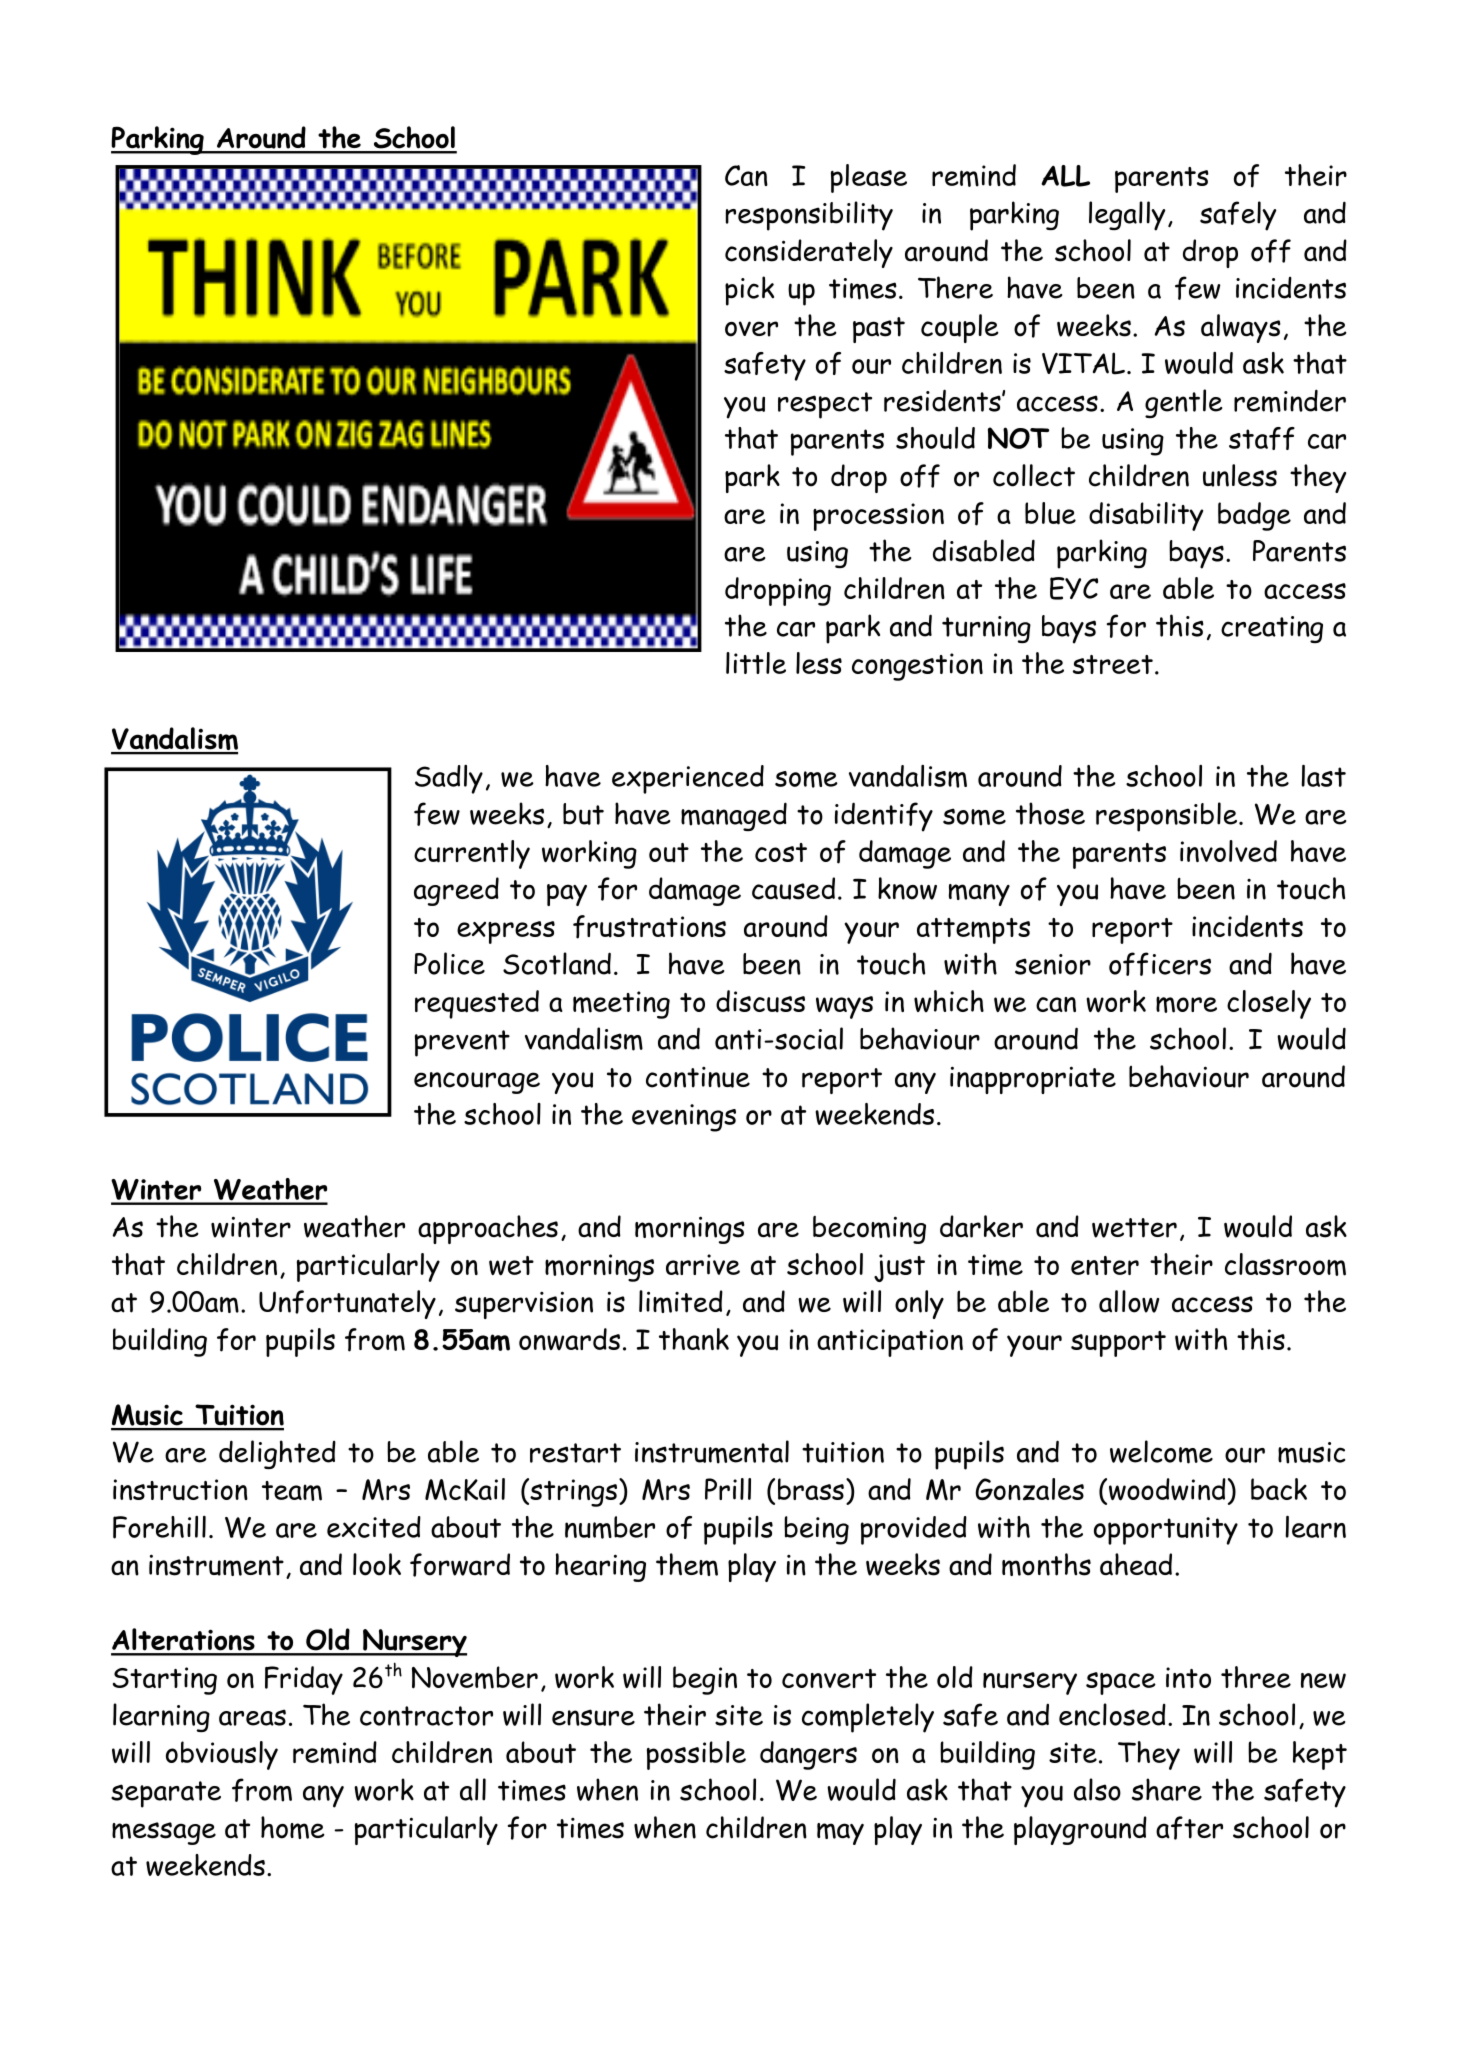 The height and width of the page is (2062, 1458). I want to click on cost, so click(781, 852).
